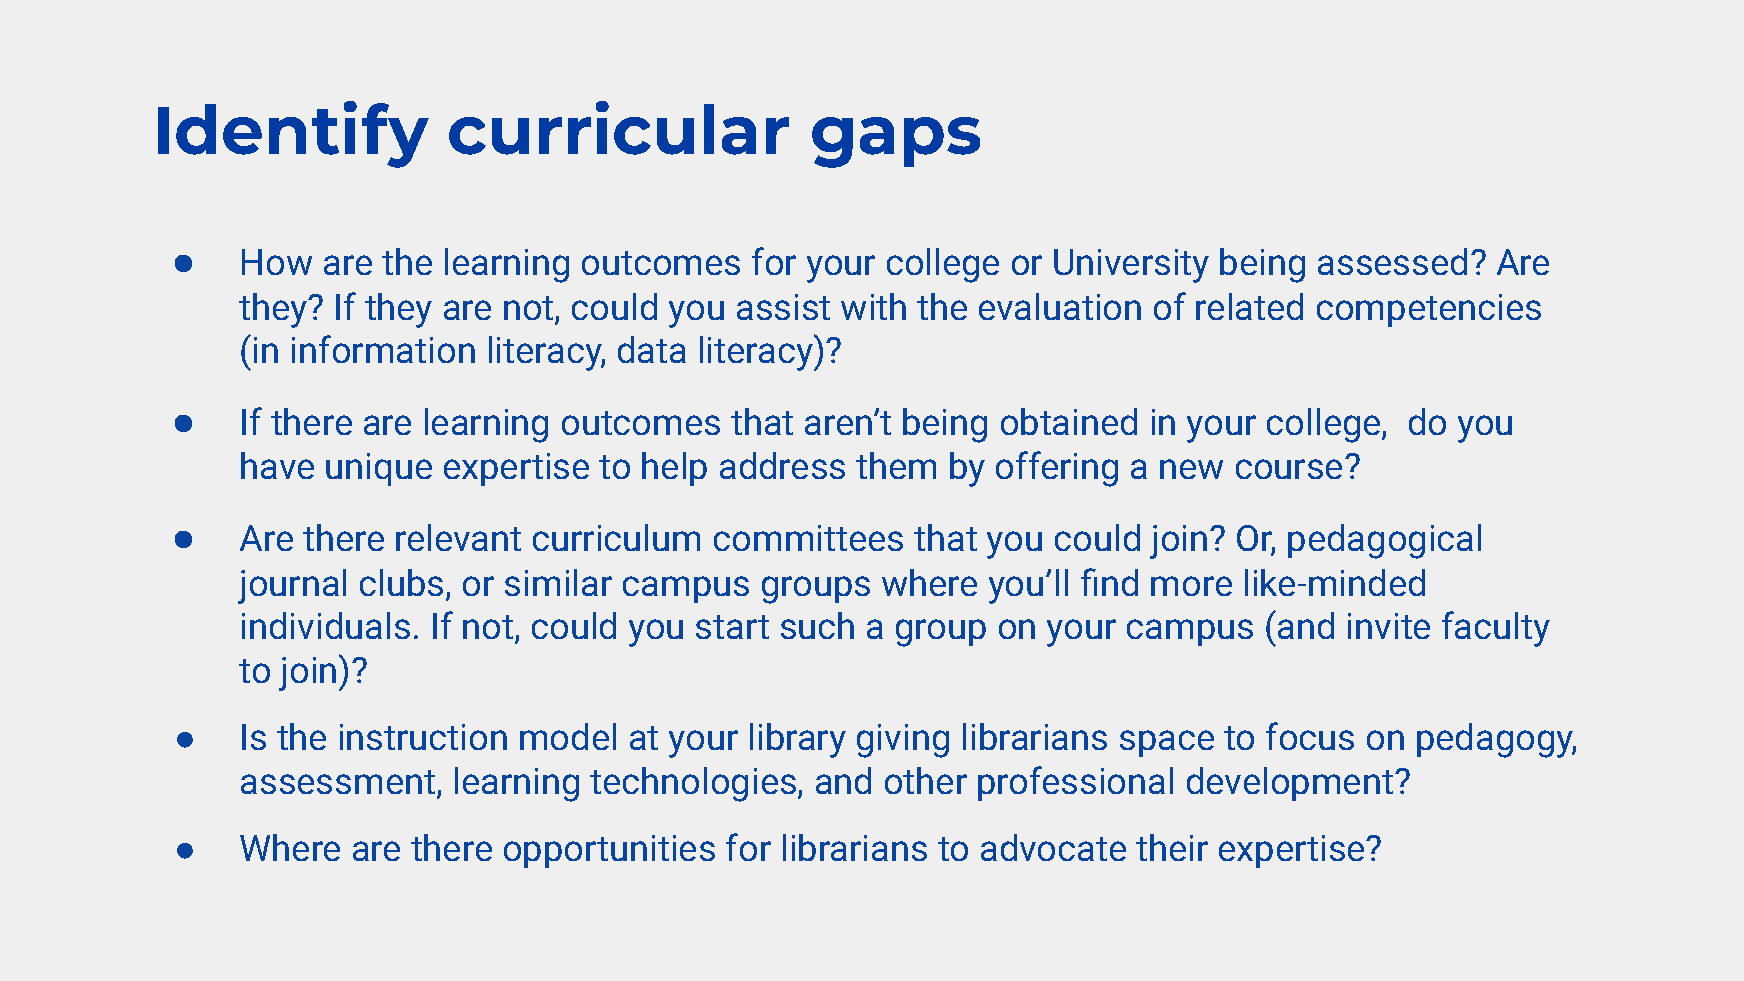 The width and height of the screenshot is (1744, 981). Describe the element at coordinates (1392, 261) in the screenshot. I see `assessed` at that location.
